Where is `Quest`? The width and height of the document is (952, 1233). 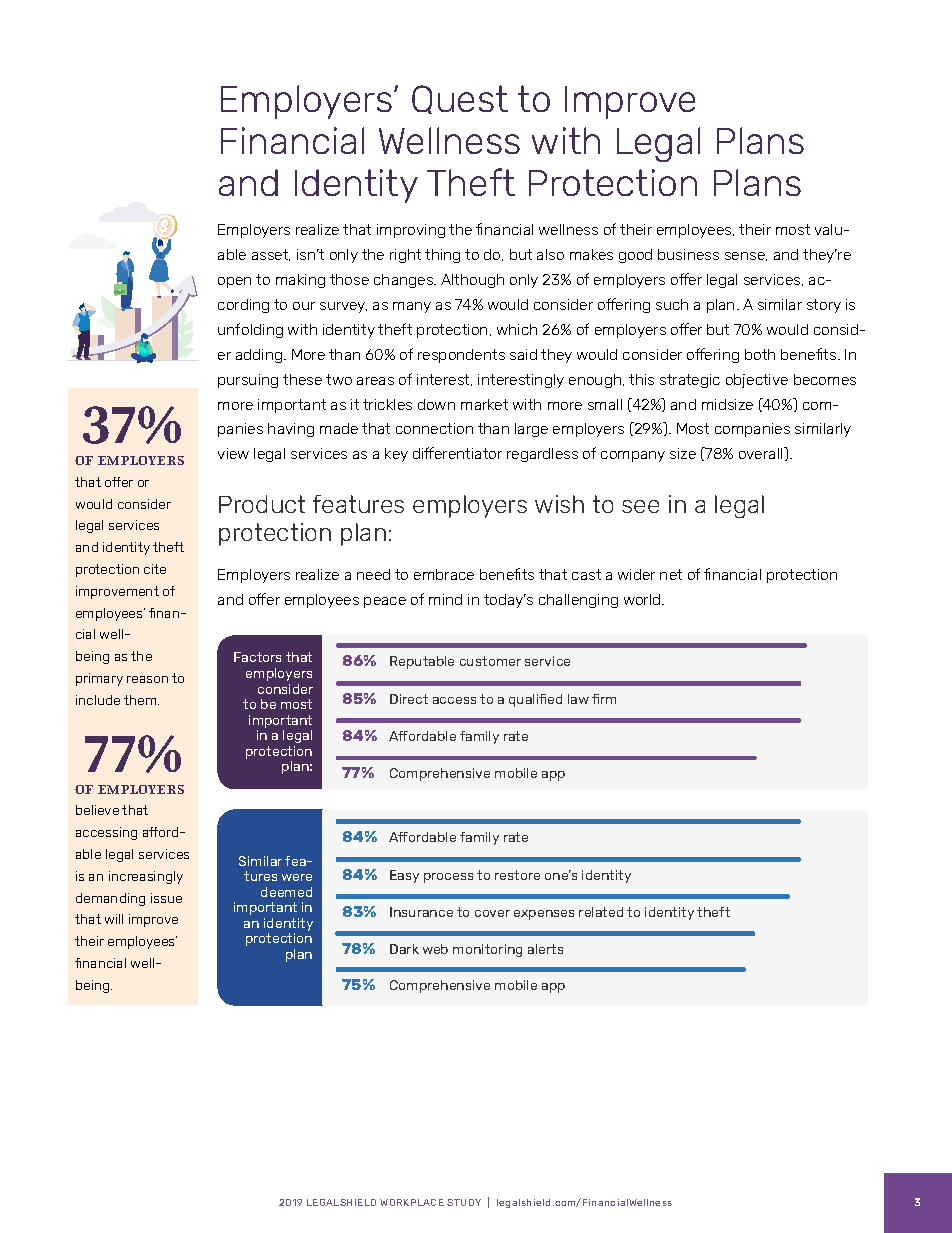 Quest is located at coordinates (460, 99).
